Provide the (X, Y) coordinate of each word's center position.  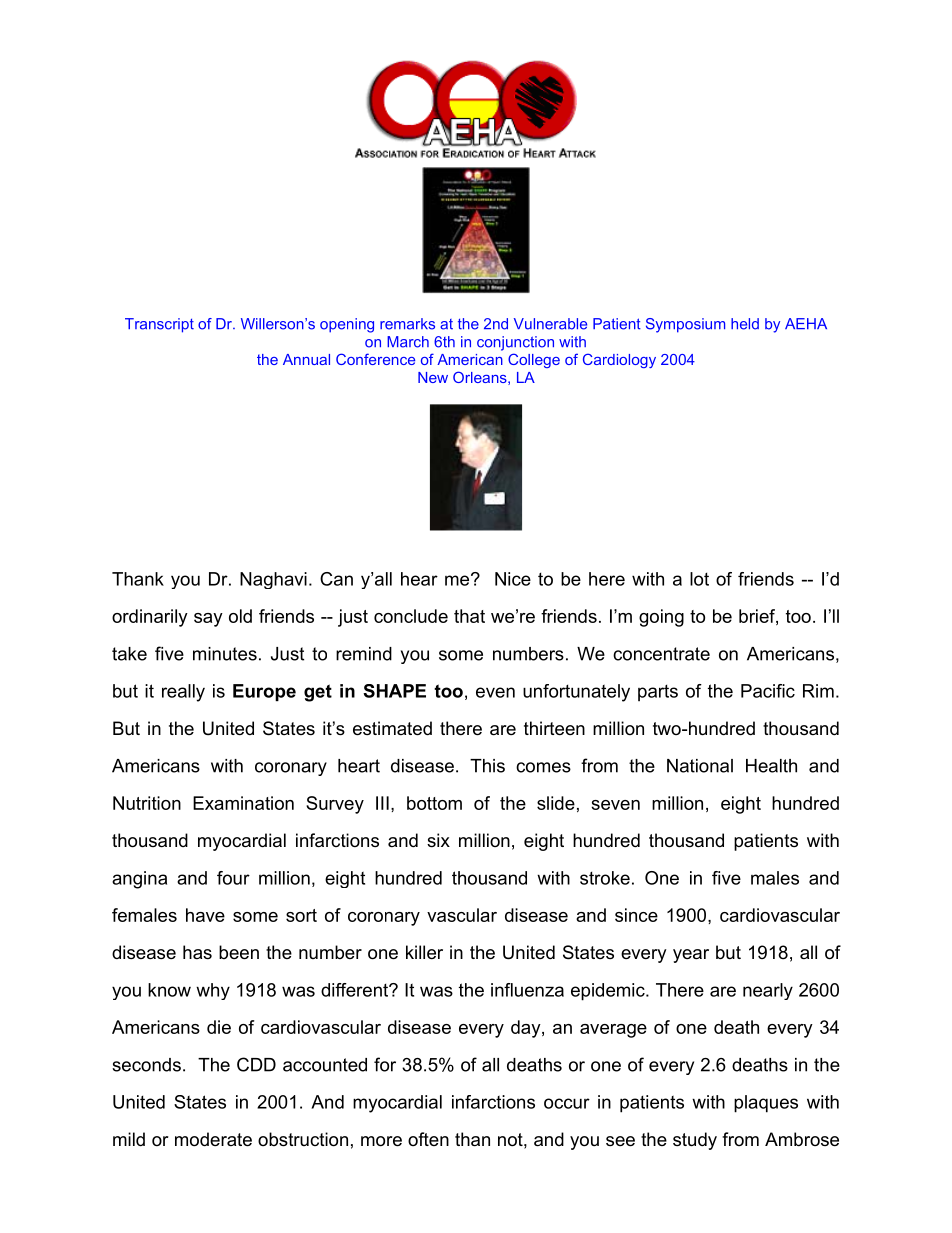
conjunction (515, 343)
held (745, 324)
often (428, 1139)
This (487, 766)
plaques (766, 1104)
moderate (213, 1139)
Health (771, 766)
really (183, 693)
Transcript (159, 325)
